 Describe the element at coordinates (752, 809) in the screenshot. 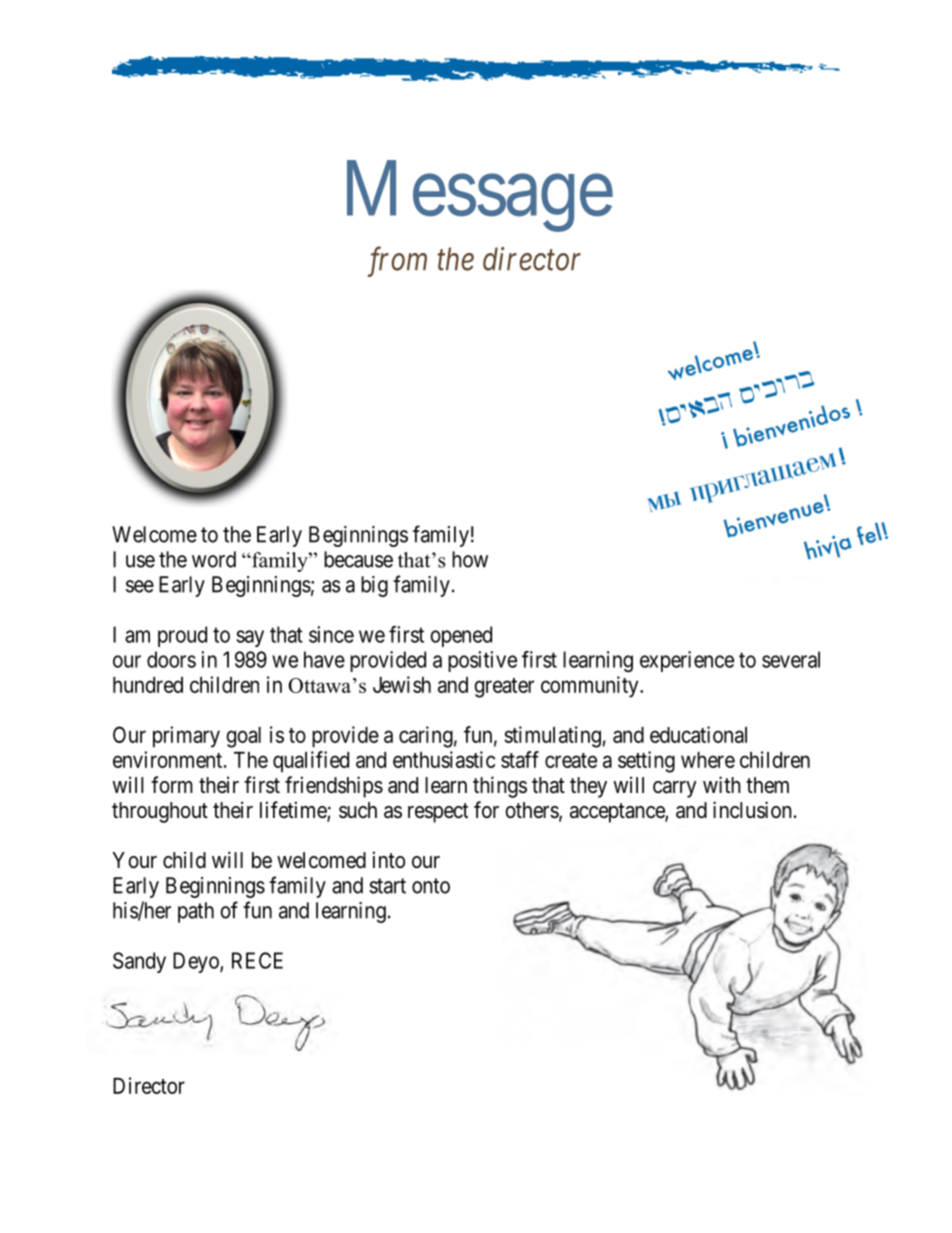

I see `inclusion` at that location.
